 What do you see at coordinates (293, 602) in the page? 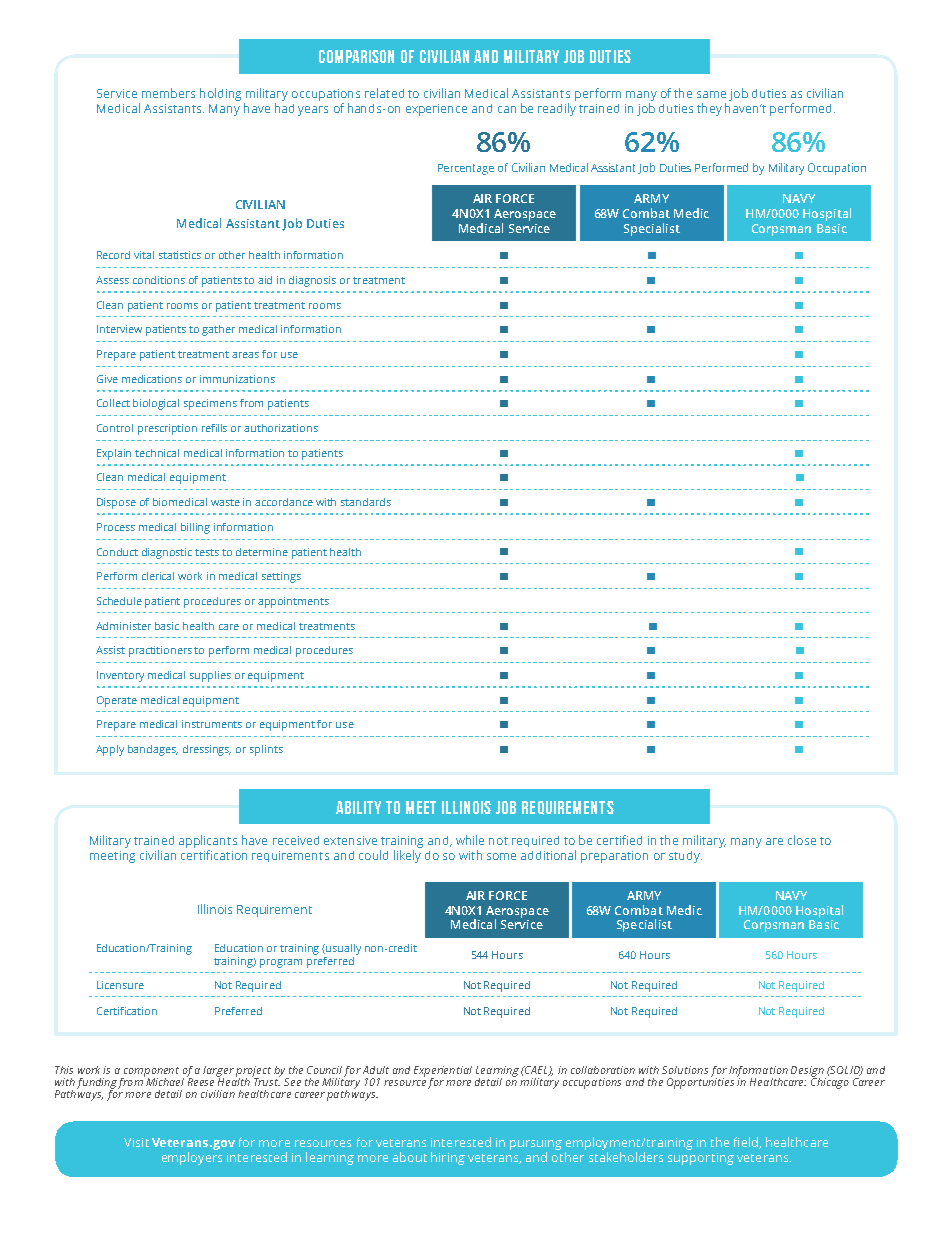
I see `appointments` at bounding box center [293, 602].
